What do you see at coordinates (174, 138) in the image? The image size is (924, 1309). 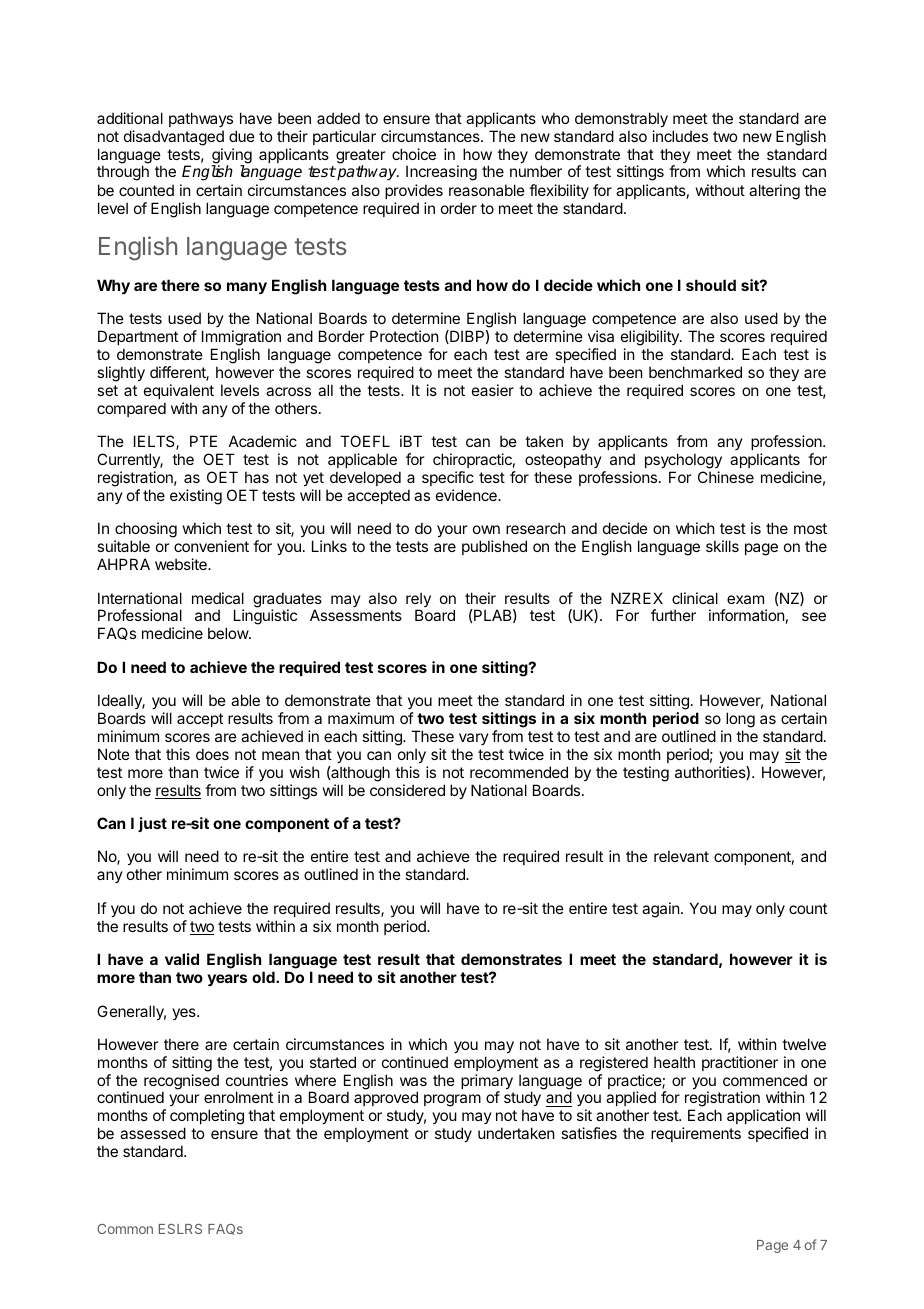 I see `disadvantaged` at bounding box center [174, 138].
